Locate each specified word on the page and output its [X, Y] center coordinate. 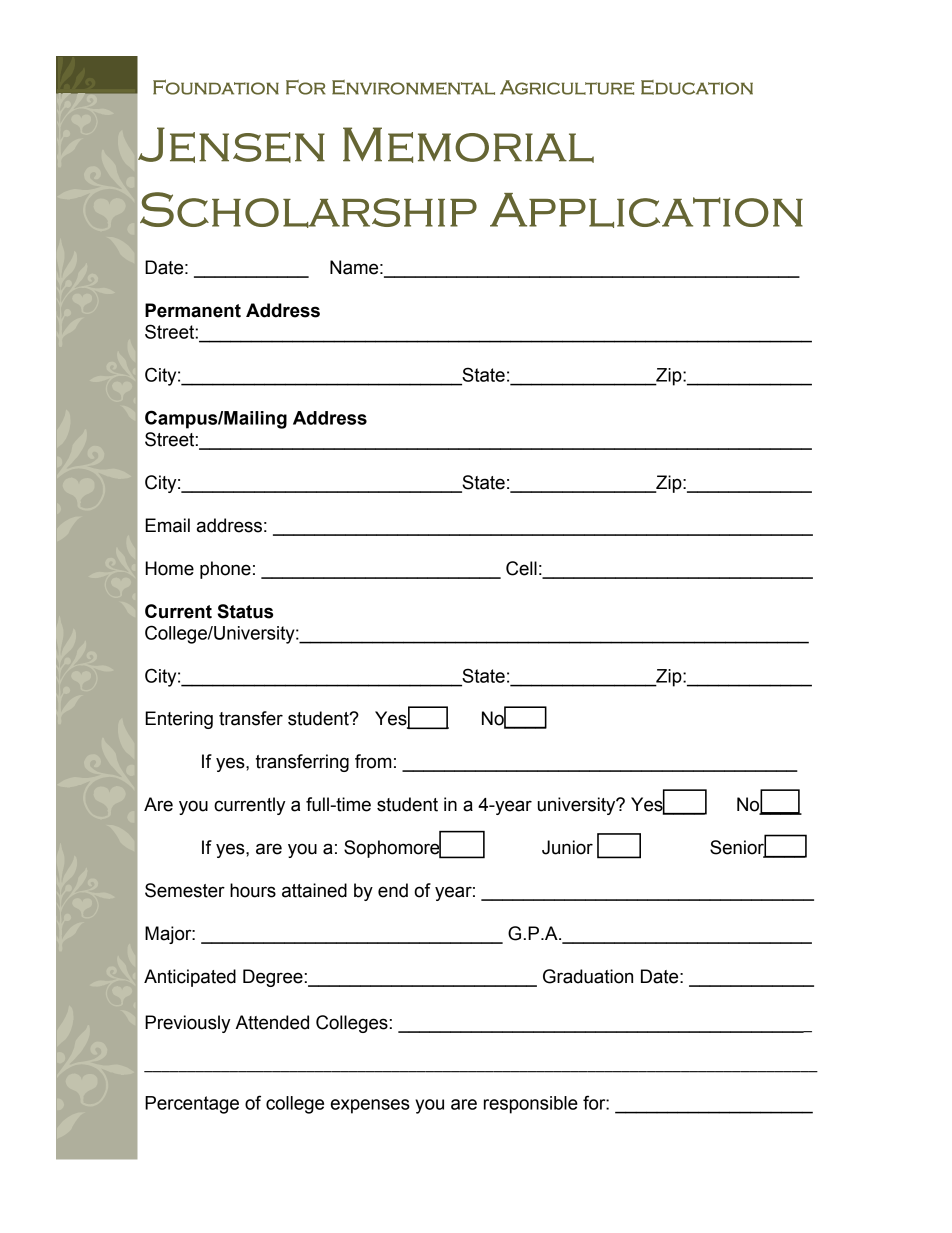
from [373, 761]
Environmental [413, 87]
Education [697, 87]
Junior [567, 847]
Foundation [216, 87]
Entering [179, 720]
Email [167, 525]
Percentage [192, 1105]
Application [646, 210]
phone [225, 570]
